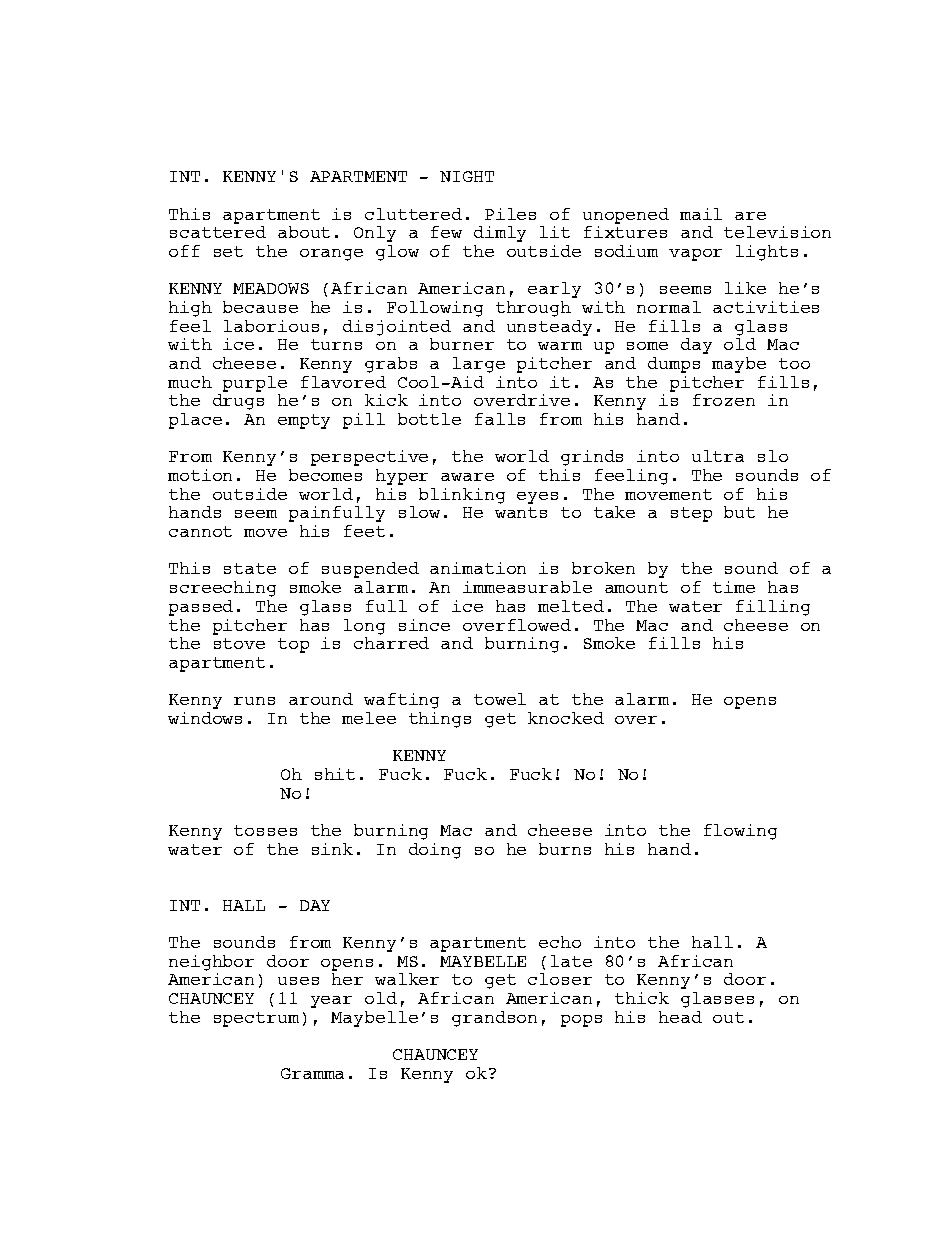  Describe the element at coordinates (701, 214) in the document. I see `mail` at that location.
